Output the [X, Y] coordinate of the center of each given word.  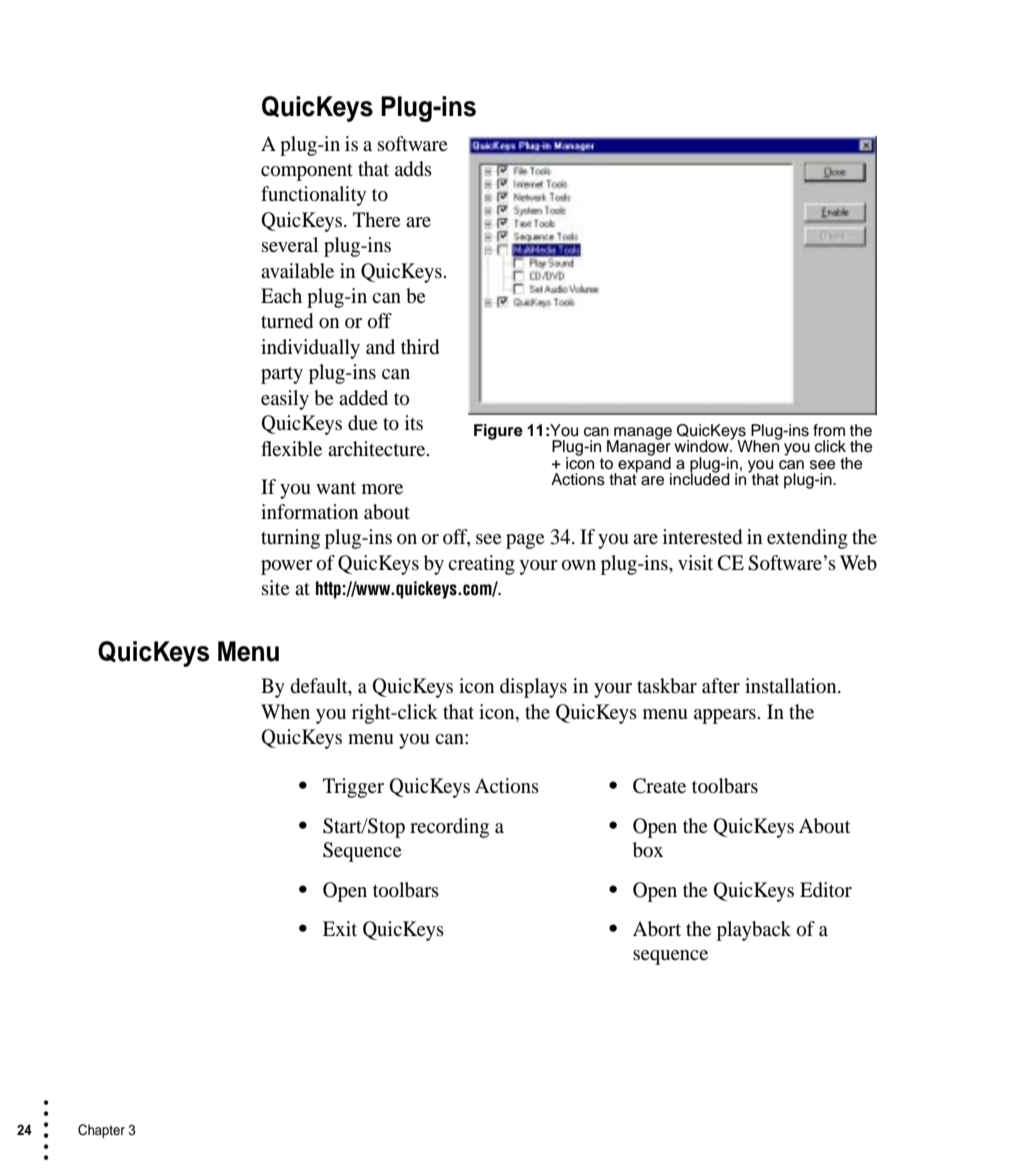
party [282, 375]
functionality [313, 196]
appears [726, 716]
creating [481, 565]
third [420, 347]
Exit [340, 928]
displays [533, 688]
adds [413, 169]
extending [807, 539]
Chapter [101, 1131]
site [275, 587]
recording [449, 828]
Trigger [353, 788]
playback [754, 931]
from [829, 430]
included [700, 478]
